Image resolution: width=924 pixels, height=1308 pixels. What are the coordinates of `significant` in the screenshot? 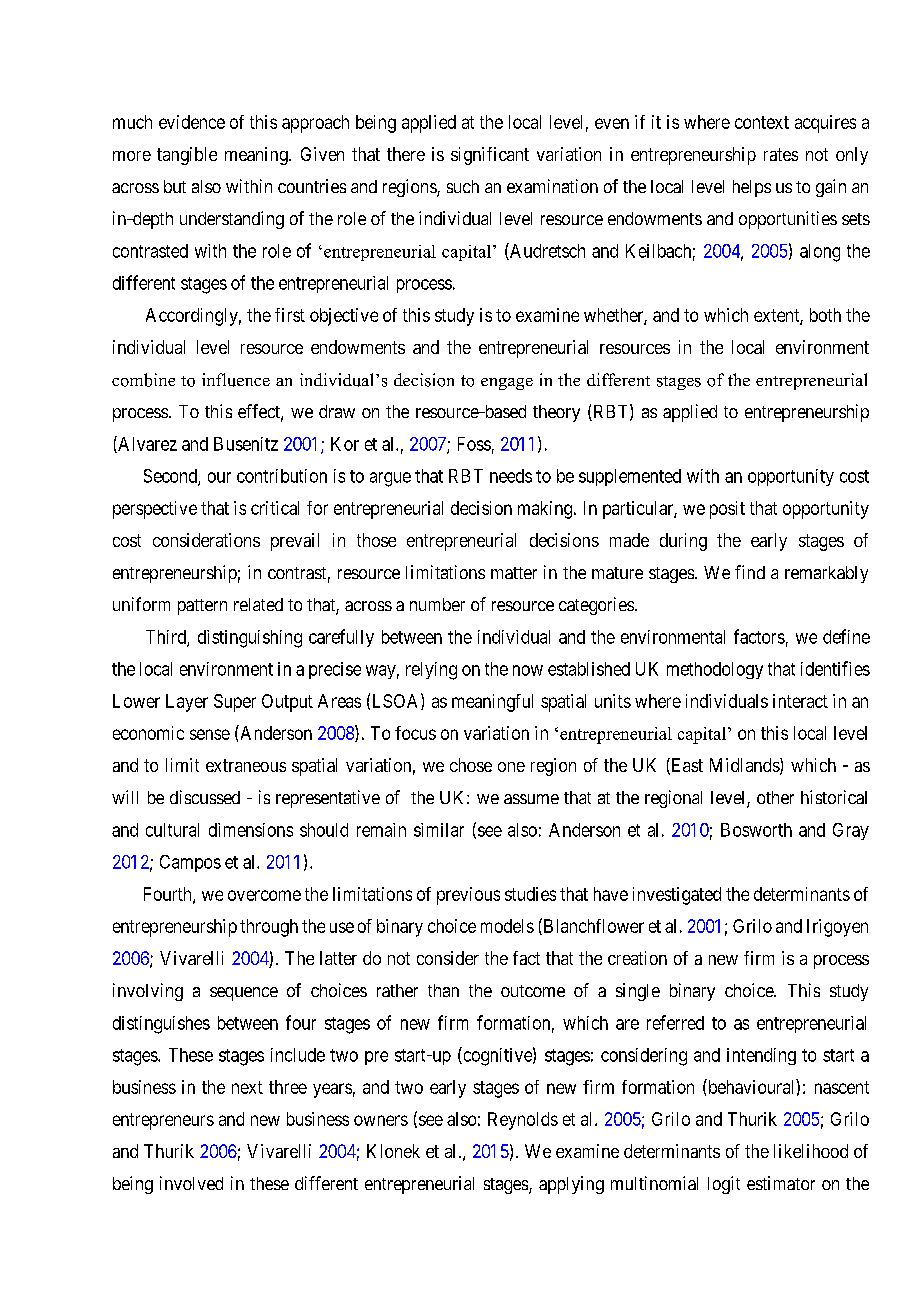 It's located at (490, 156).
